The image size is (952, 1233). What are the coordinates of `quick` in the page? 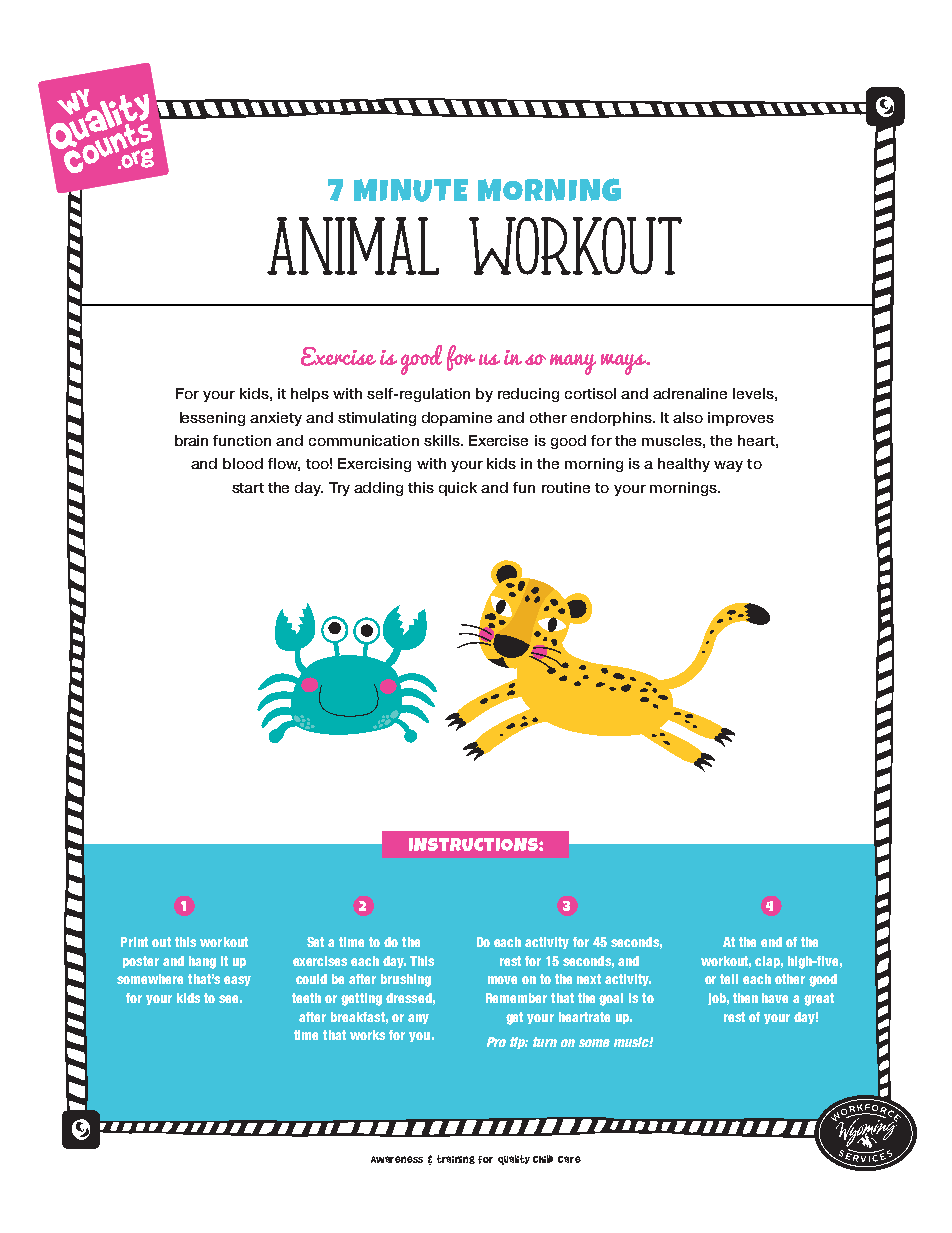 It's located at (458, 489).
